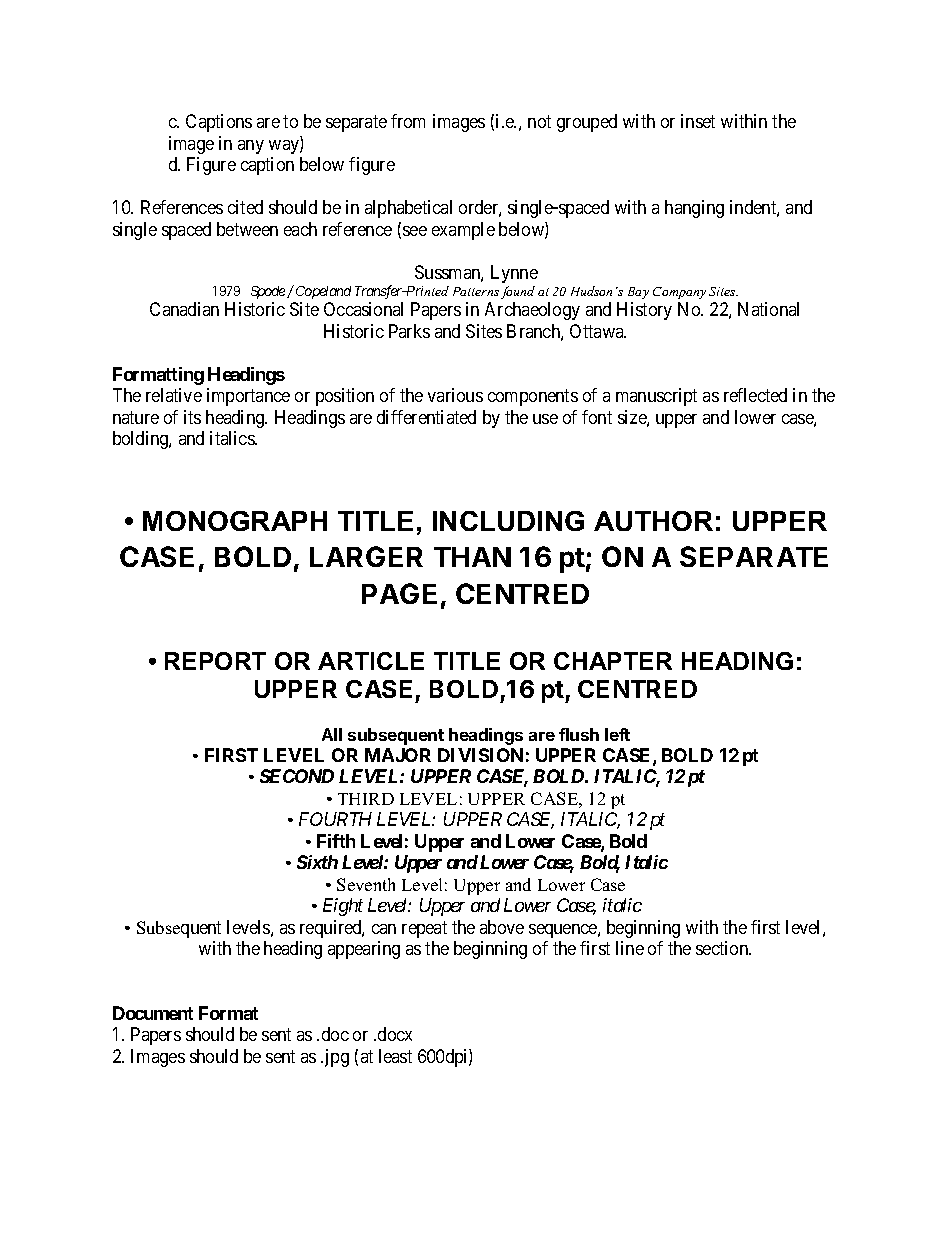  What do you see at coordinates (192, 417) in the page?
I see `its` at bounding box center [192, 417].
